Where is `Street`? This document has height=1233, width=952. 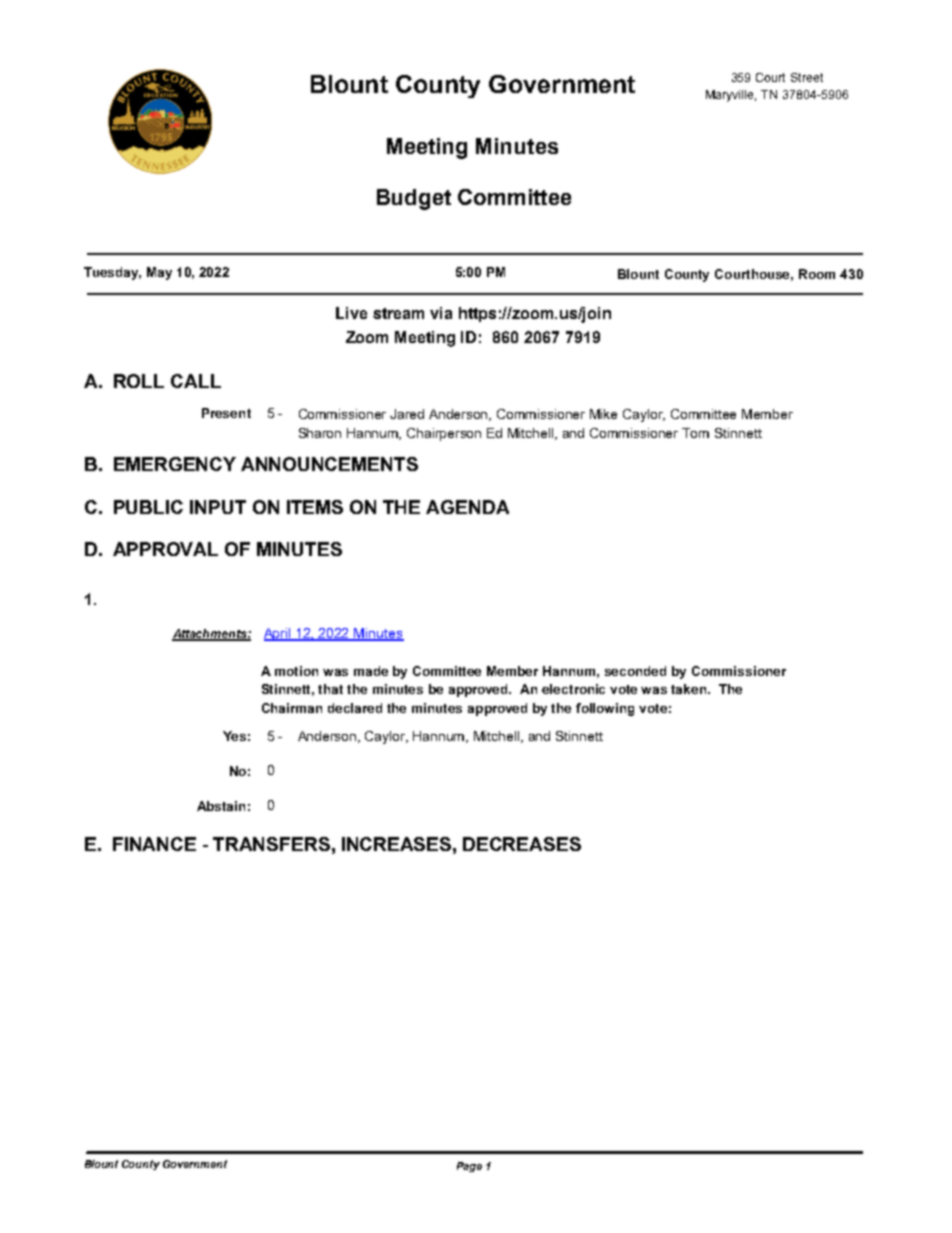
Street is located at coordinates (807, 77).
